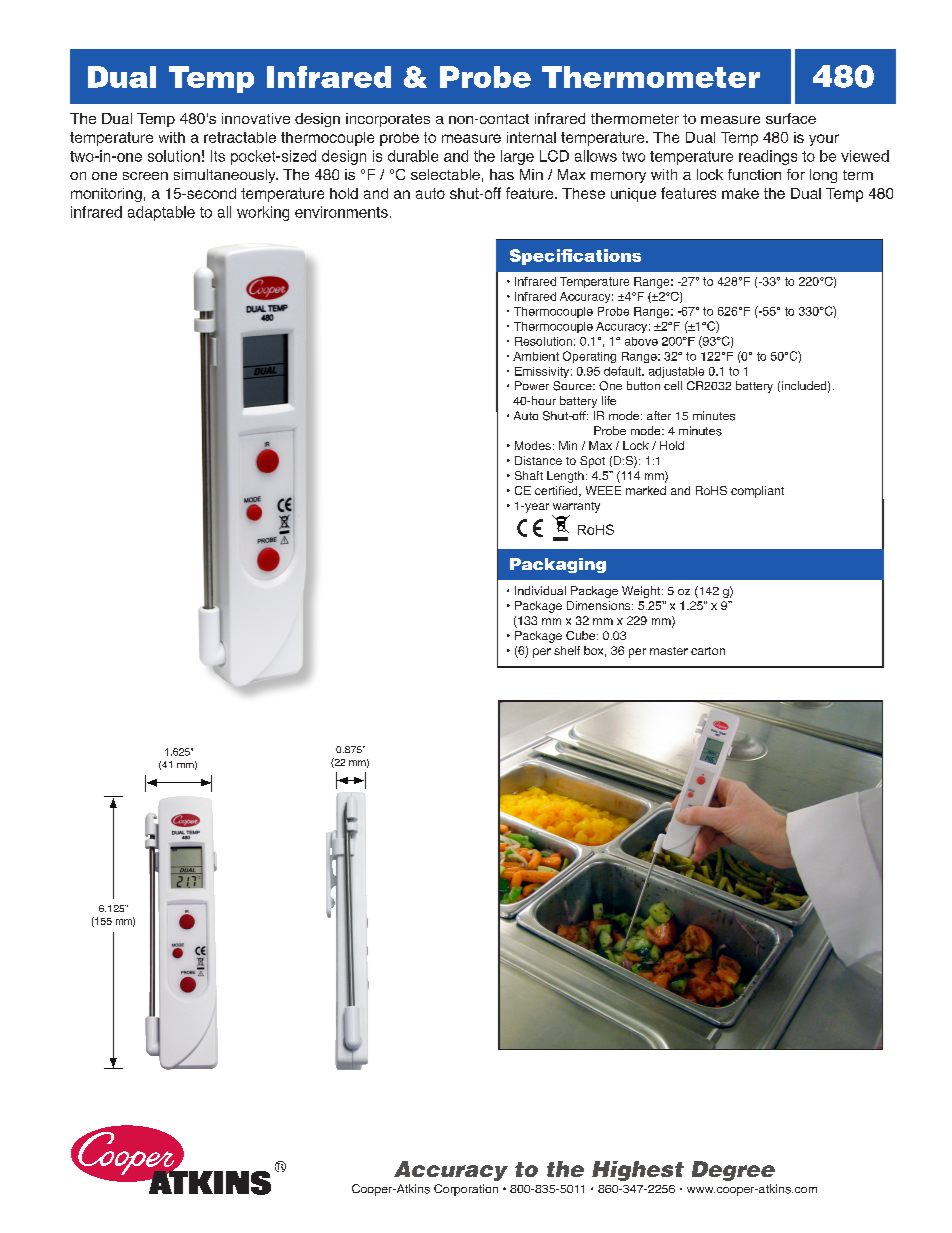 The width and height of the page is (952, 1233). Describe the element at coordinates (669, 651) in the page. I see `master` at that location.
